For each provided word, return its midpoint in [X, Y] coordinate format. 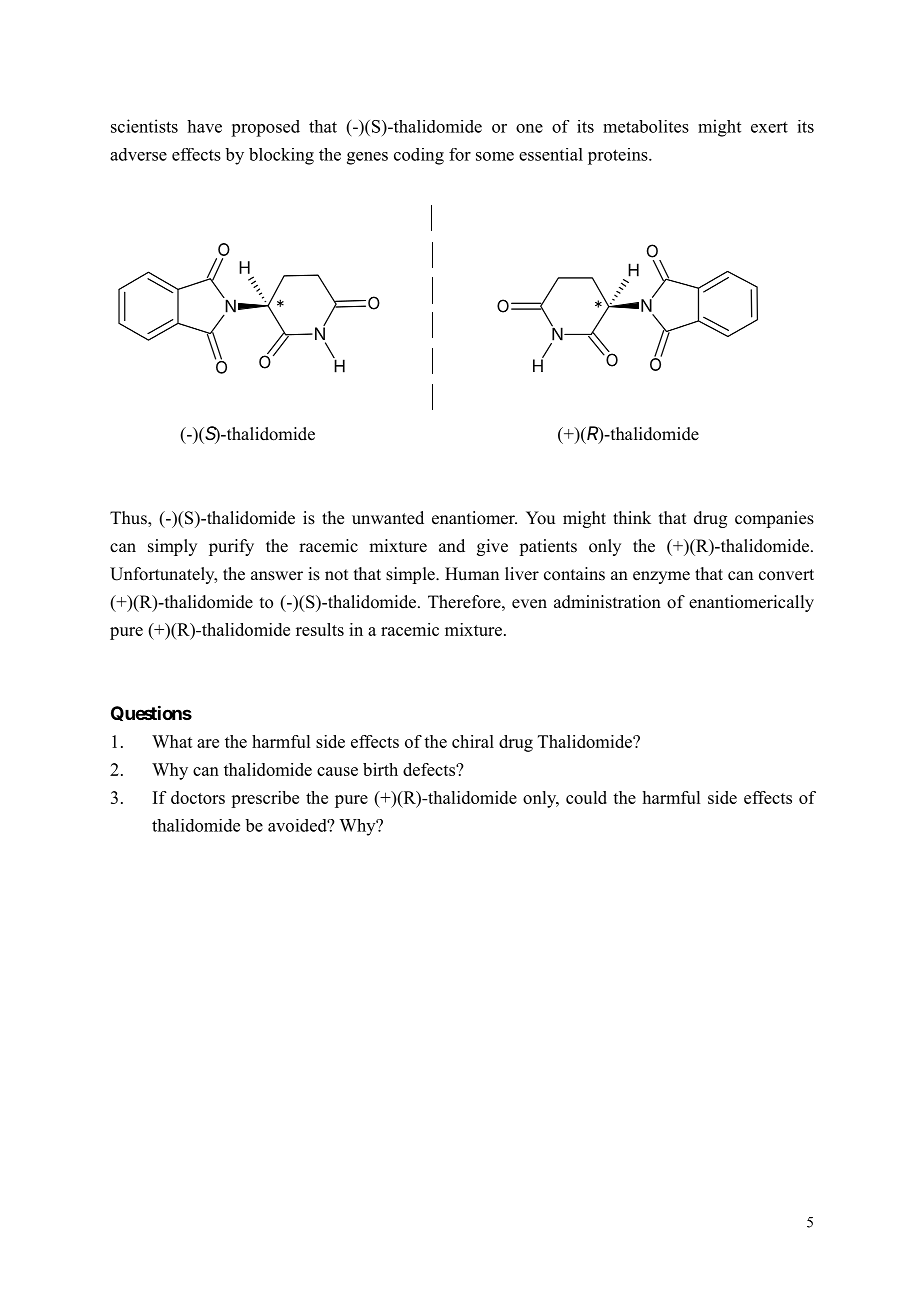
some [495, 156]
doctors [198, 797]
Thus [129, 519]
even [529, 604]
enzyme [661, 577]
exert [769, 127]
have [204, 126]
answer [277, 576]
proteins [619, 156]
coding [419, 156]
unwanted [388, 518]
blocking [281, 156]
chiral [473, 741]
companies [774, 519]
